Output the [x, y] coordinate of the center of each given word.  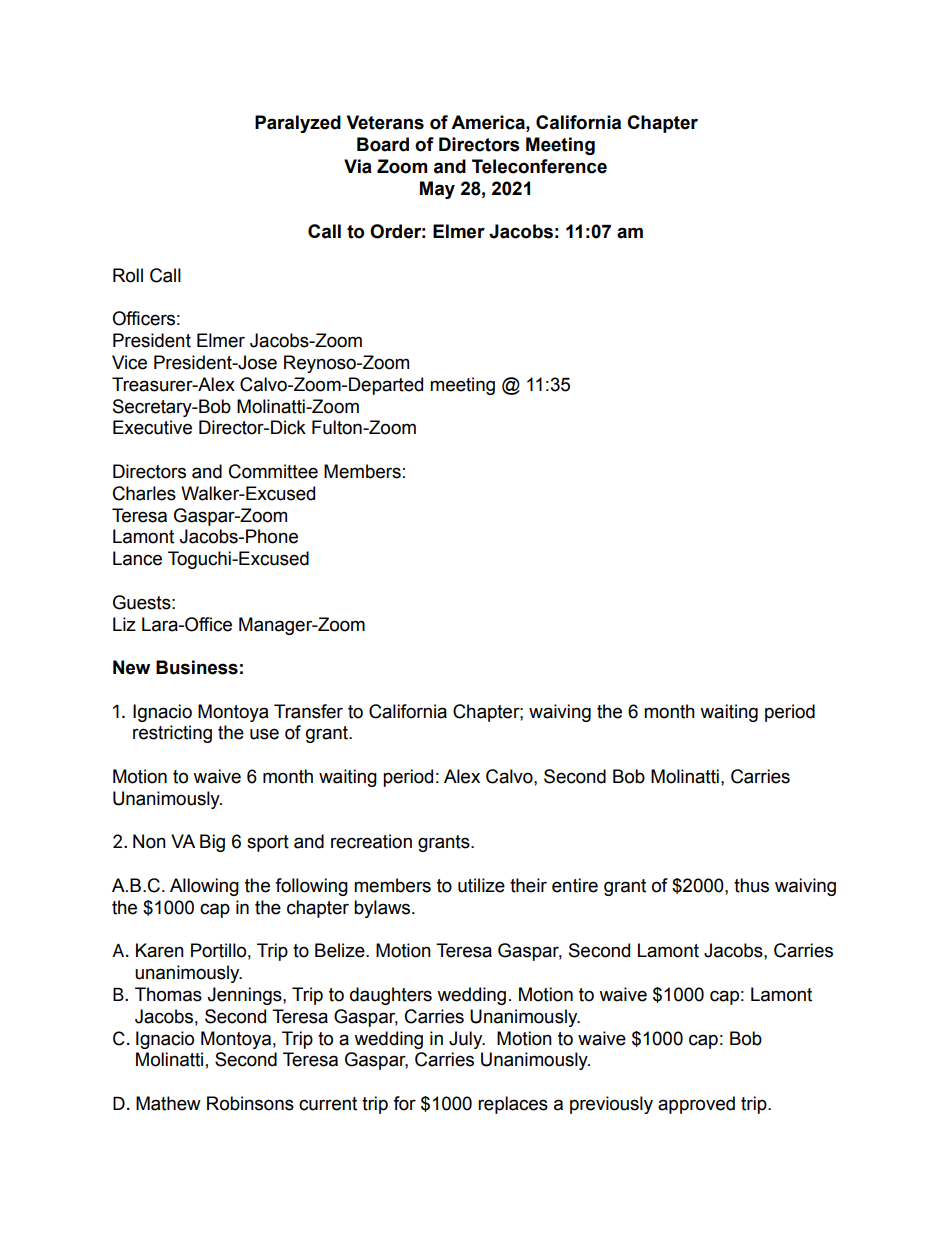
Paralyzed [298, 124]
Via [358, 166]
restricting [172, 734]
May [437, 190]
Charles [144, 493]
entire [575, 885]
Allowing [204, 887]
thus [751, 885]
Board [383, 144]
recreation [371, 841]
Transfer [308, 711]
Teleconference [539, 166]
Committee [273, 471]
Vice [129, 362]
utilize [481, 885]
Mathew [168, 1103]
